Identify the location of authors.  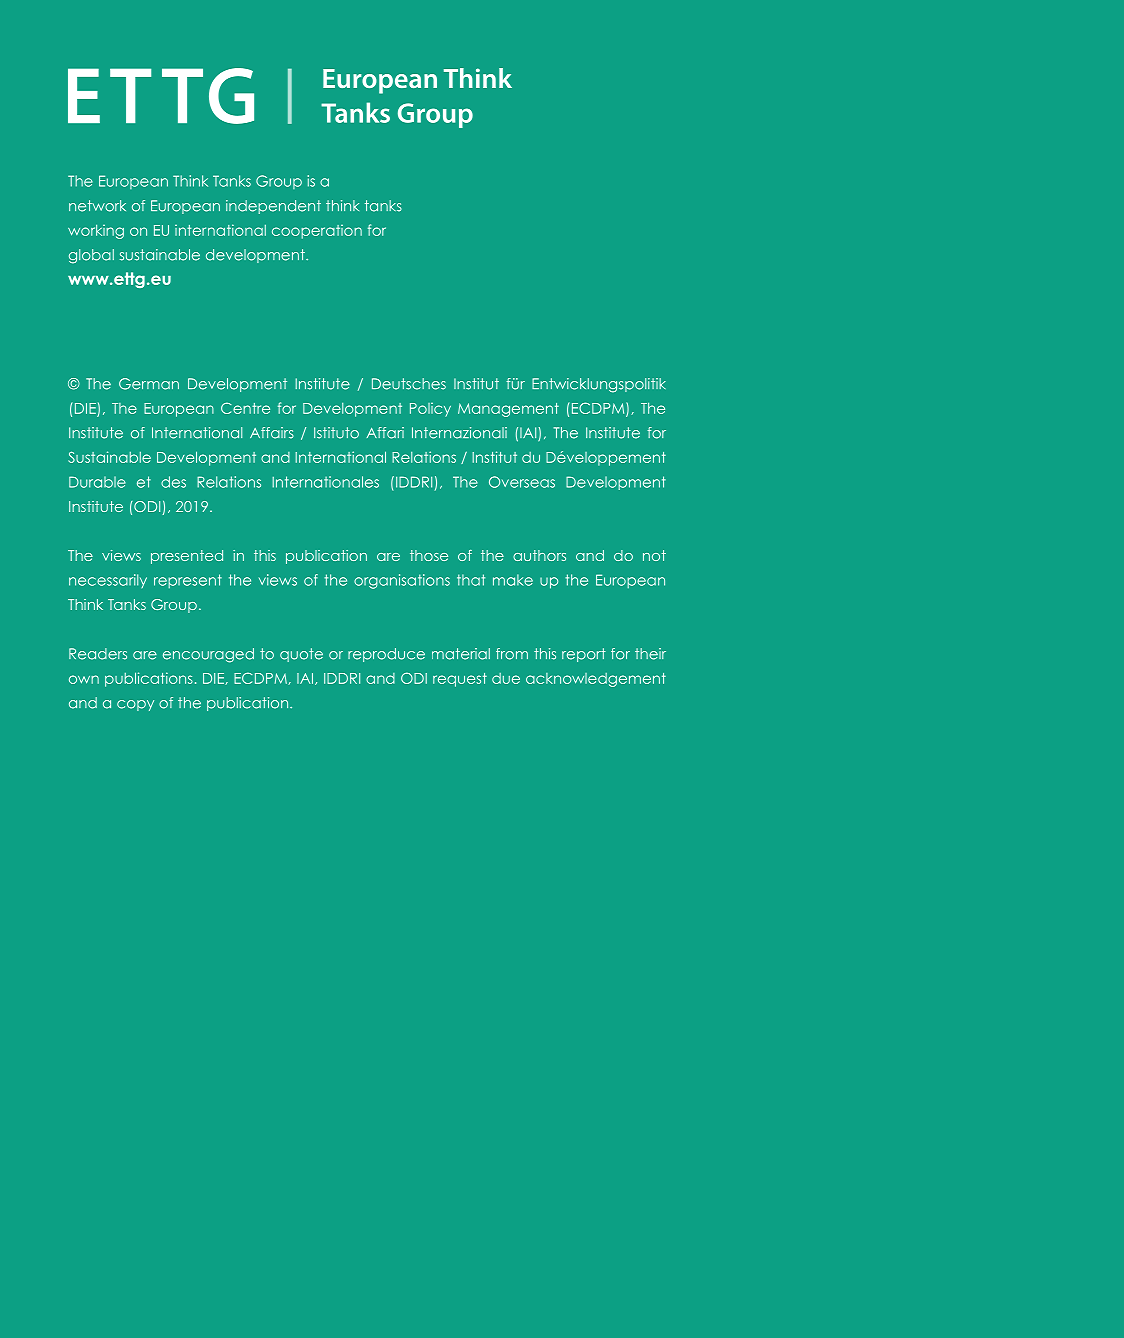
(539, 555).
